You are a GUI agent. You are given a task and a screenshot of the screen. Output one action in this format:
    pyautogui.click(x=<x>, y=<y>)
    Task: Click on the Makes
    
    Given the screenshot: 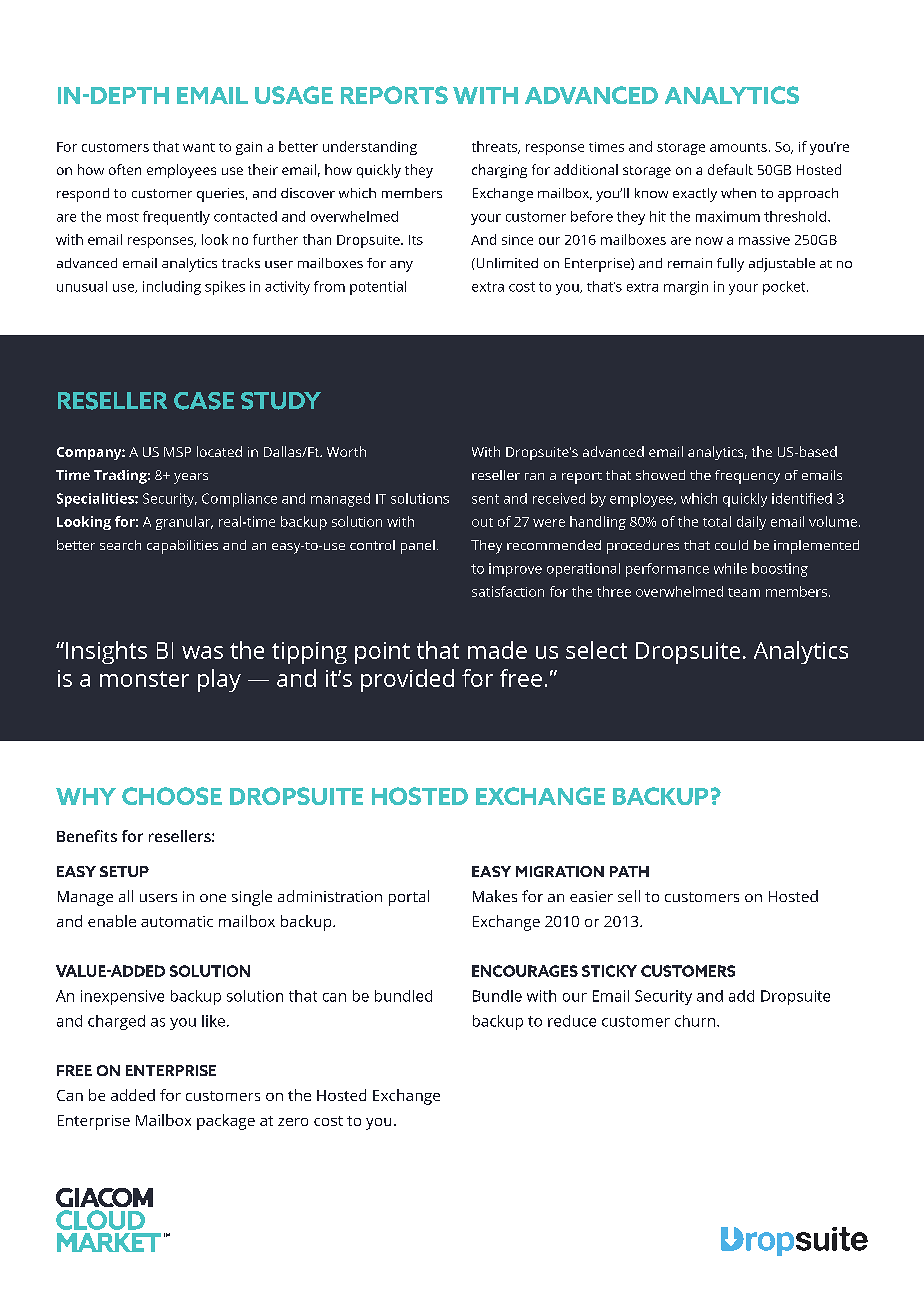 What is the action you would take?
    pyautogui.click(x=495, y=896)
